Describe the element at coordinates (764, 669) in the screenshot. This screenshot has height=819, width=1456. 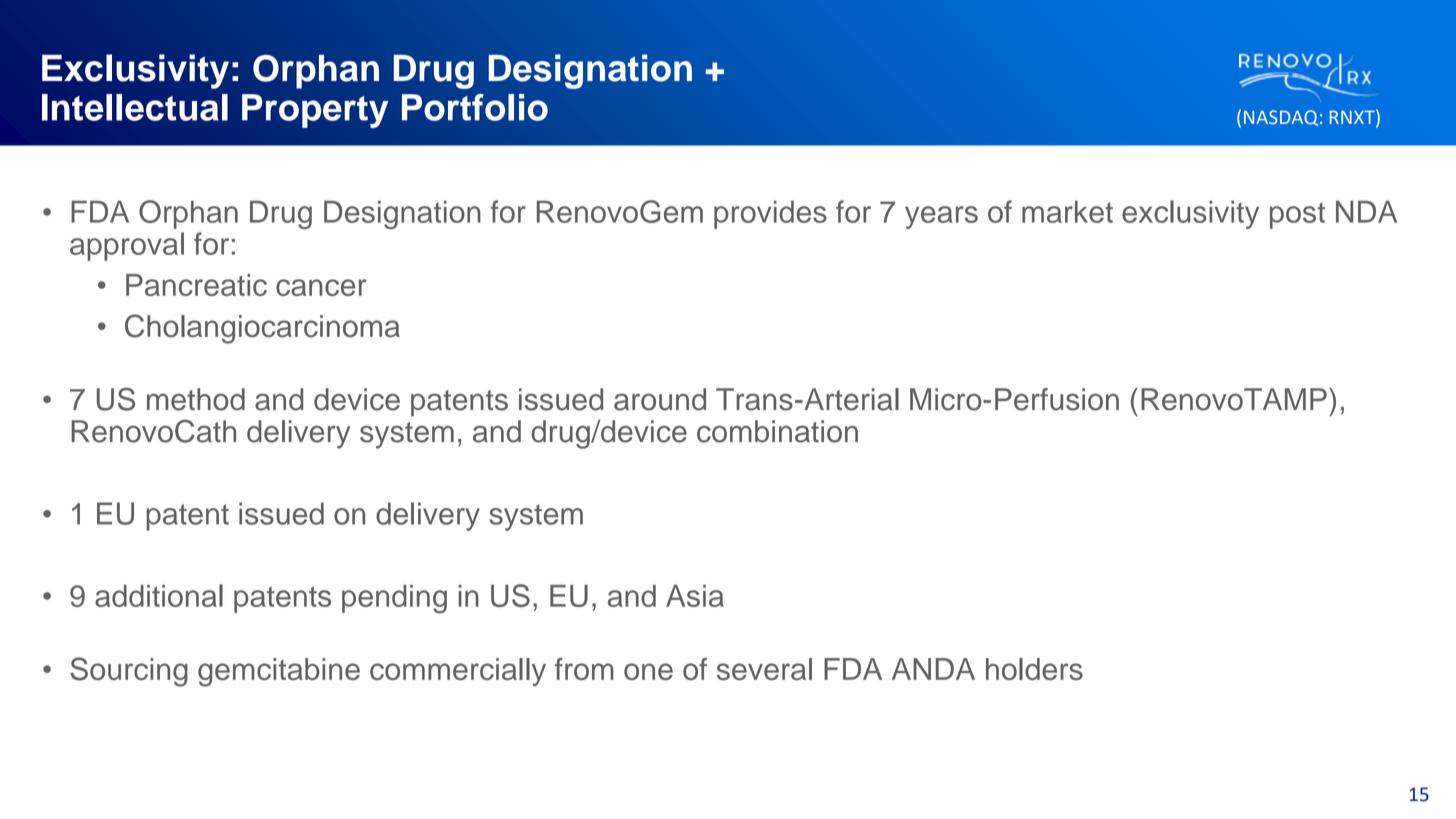
I see `several` at that location.
